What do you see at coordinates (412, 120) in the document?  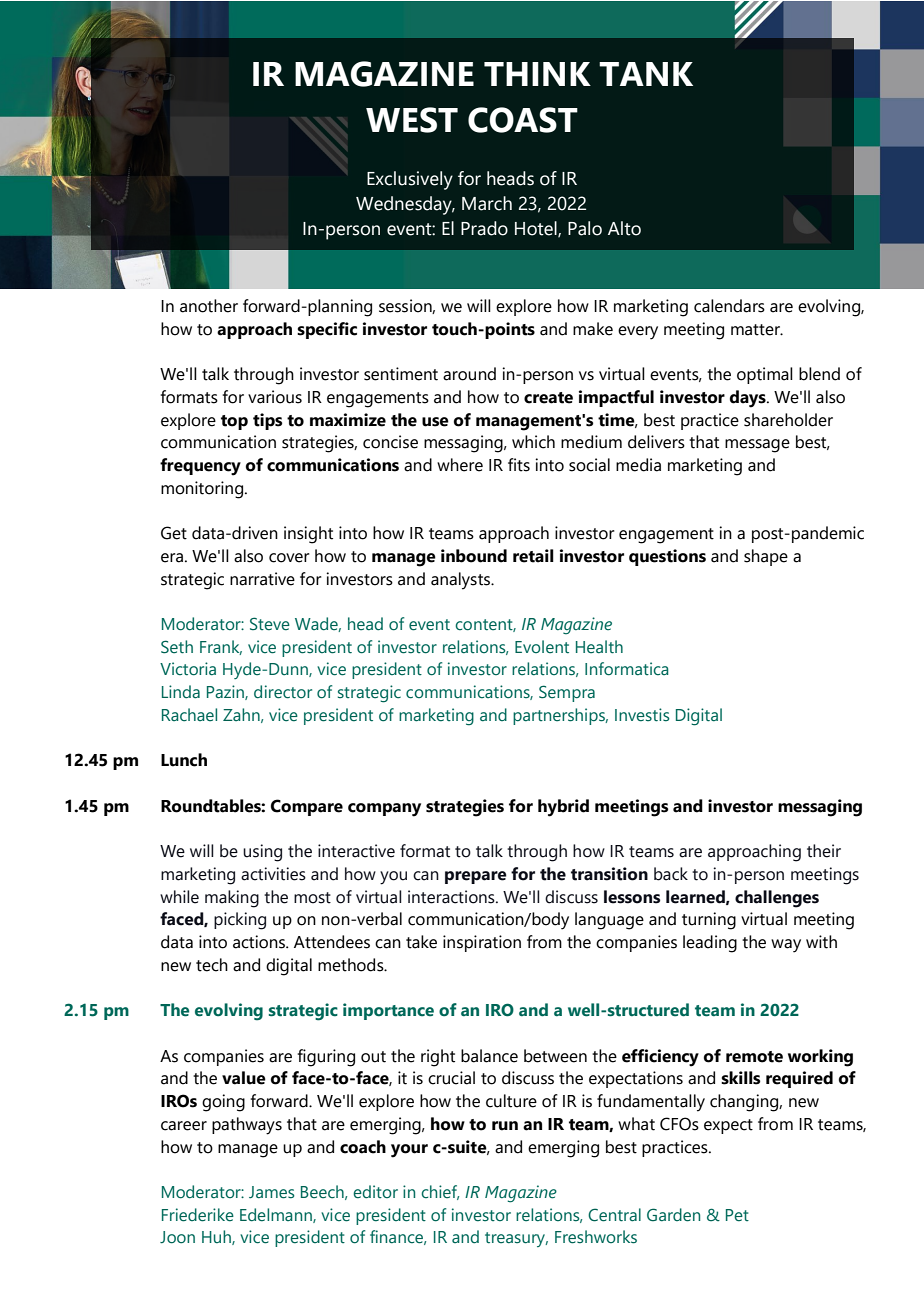 I see `WEST` at bounding box center [412, 120].
